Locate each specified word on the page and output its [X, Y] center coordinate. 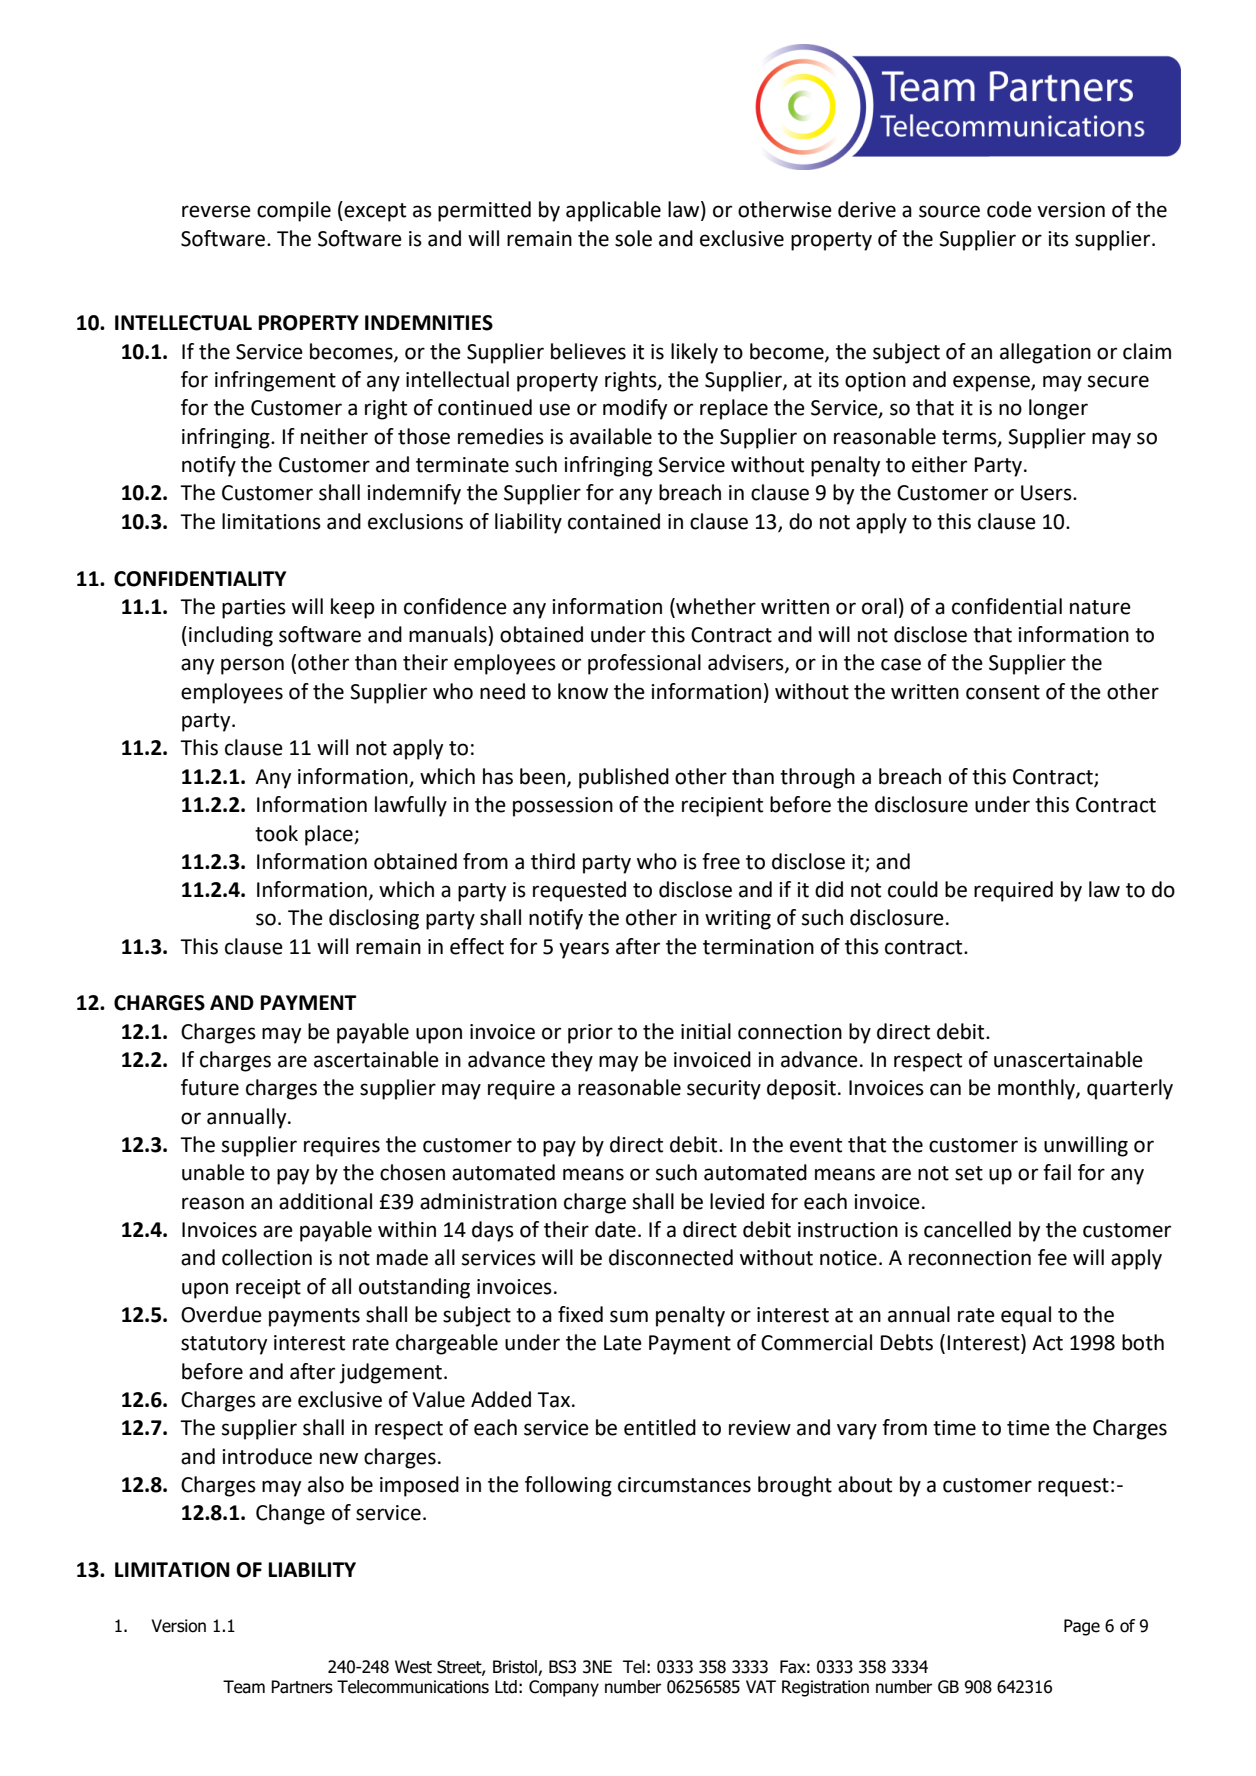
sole [633, 238]
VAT [761, 1686]
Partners [302, 1687]
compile [294, 211]
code [1009, 209]
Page [1082, 1627]
